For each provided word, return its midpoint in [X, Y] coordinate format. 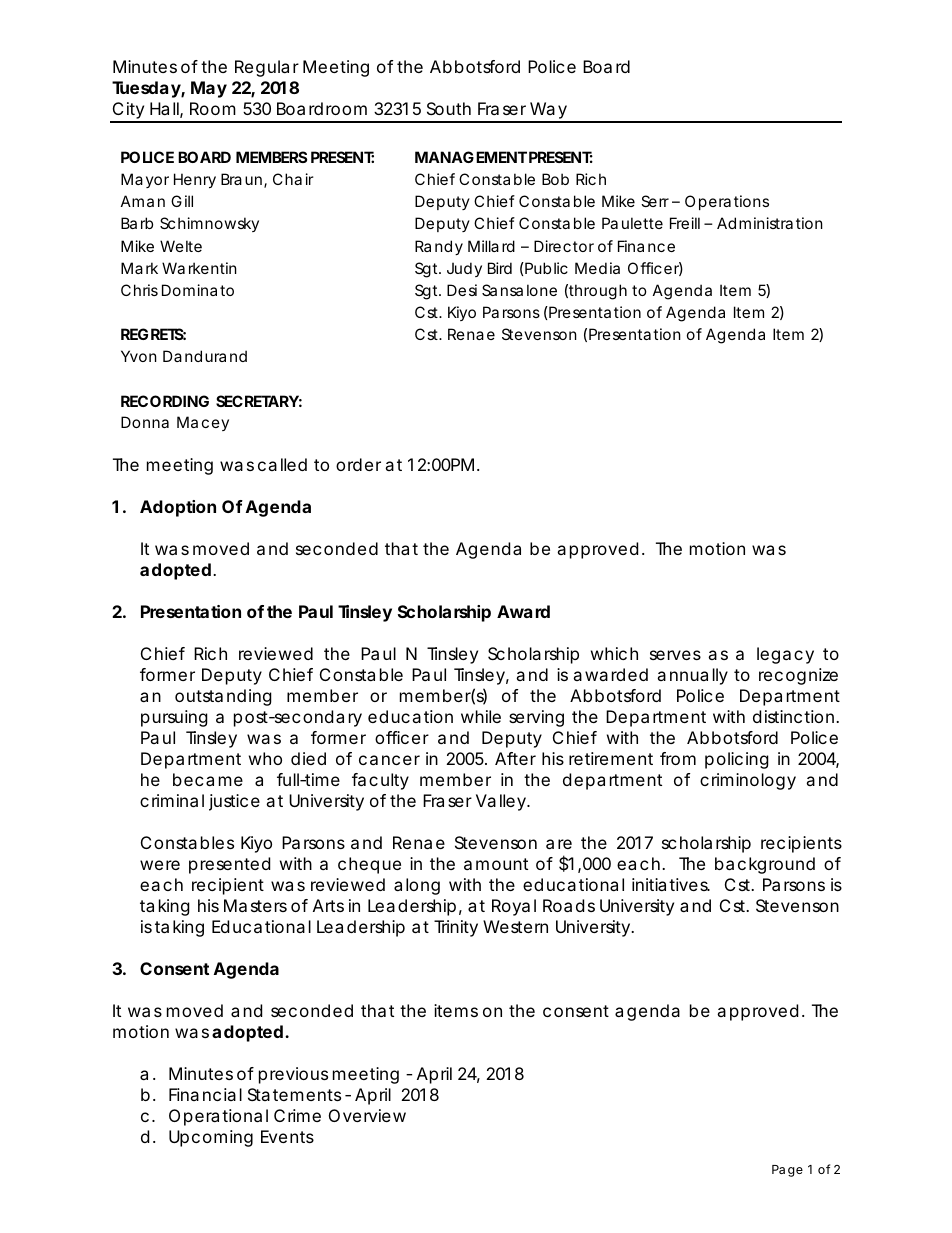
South [449, 108]
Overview [367, 1115]
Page [787, 1171]
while [481, 716]
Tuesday [147, 89]
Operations [727, 202]
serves [675, 655]
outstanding [223, 697]
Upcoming [211, 1138]
